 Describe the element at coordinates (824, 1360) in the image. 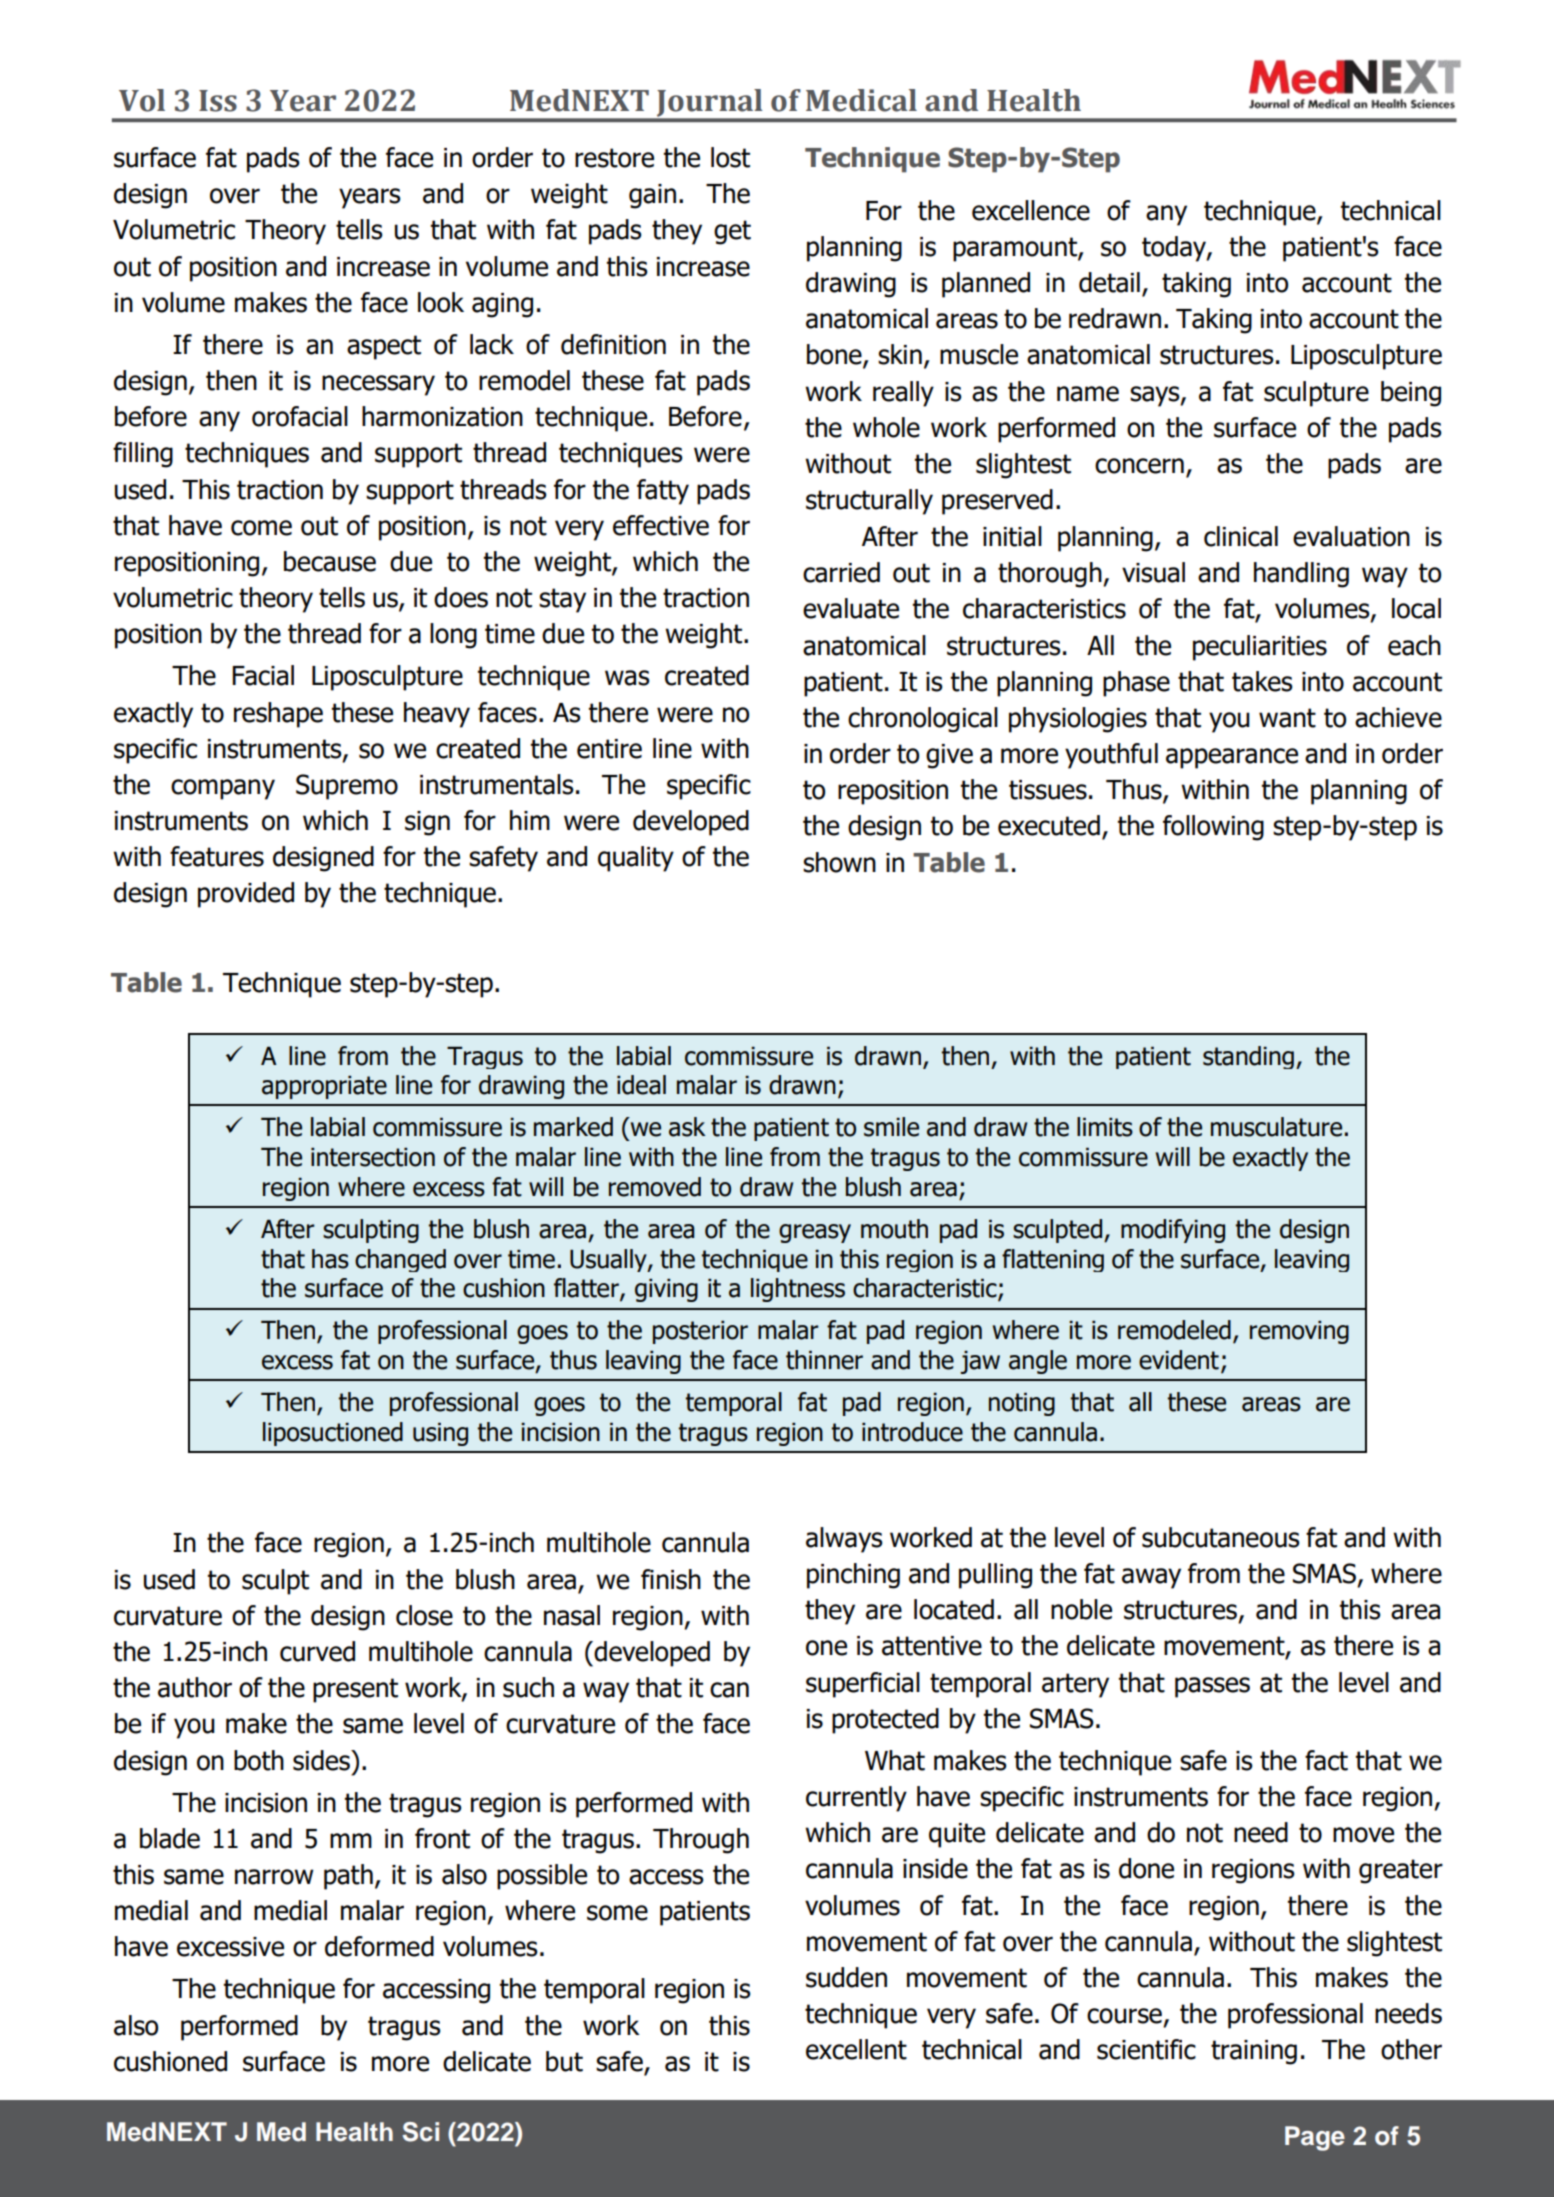

I see `thinner` at that location.
